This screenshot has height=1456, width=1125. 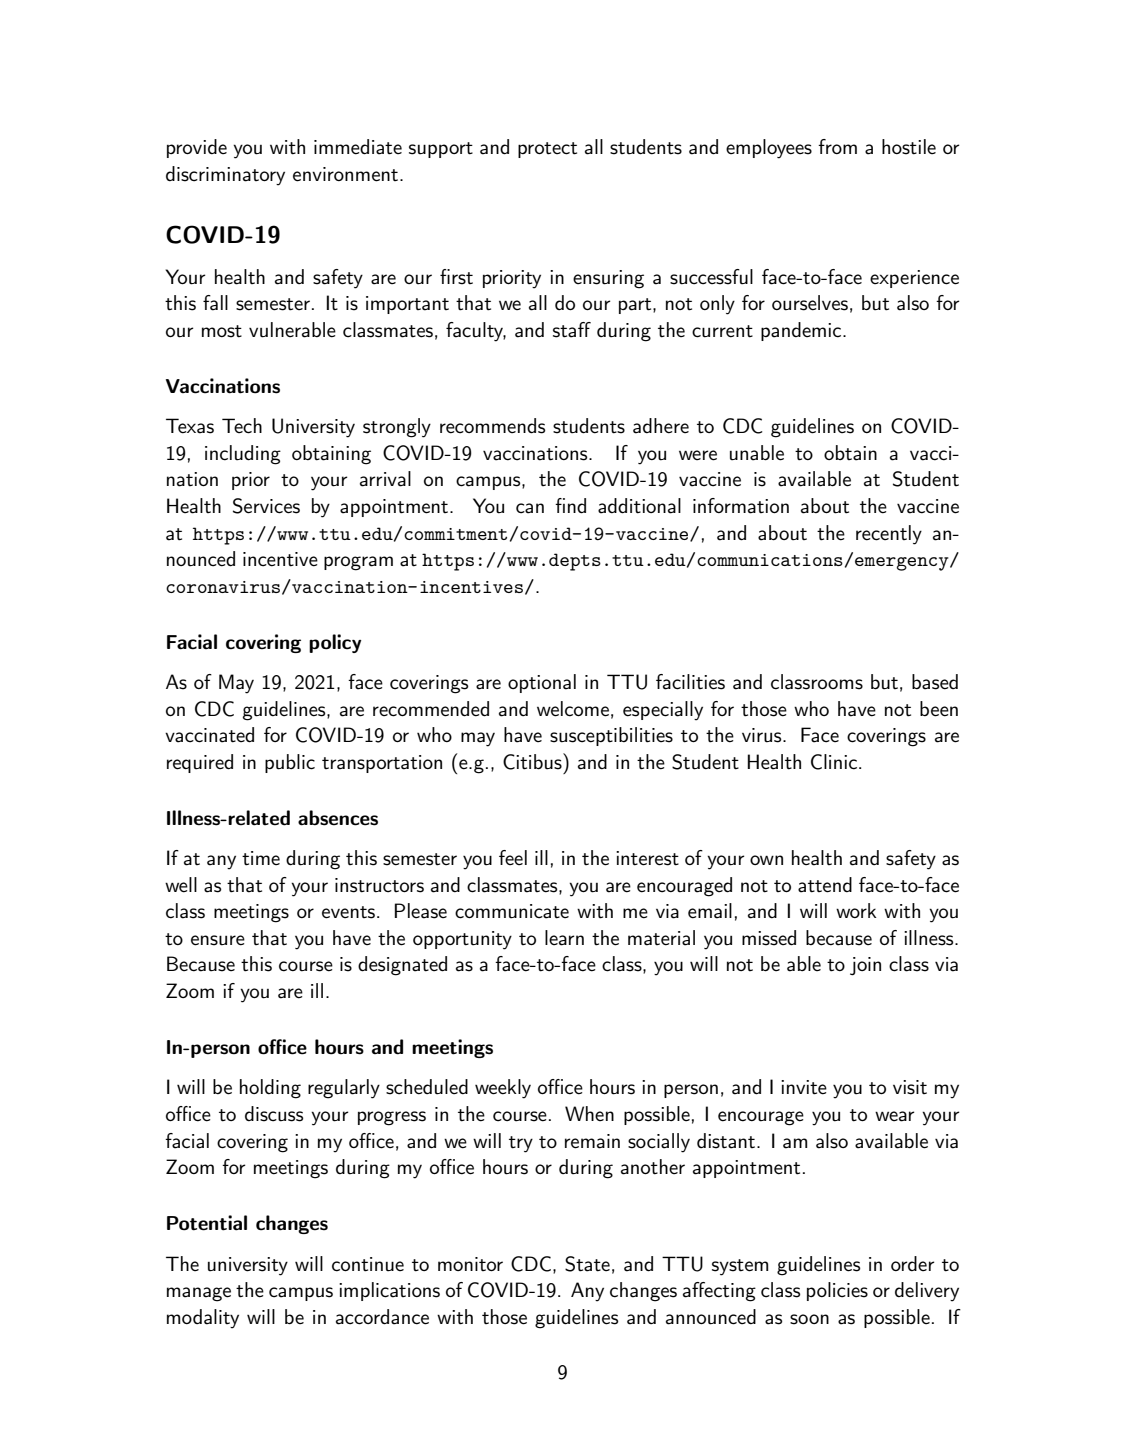 What do you see at coordinates (547, 150) in the screenshot?
I see `protect` at bounding box center [547, 150].
